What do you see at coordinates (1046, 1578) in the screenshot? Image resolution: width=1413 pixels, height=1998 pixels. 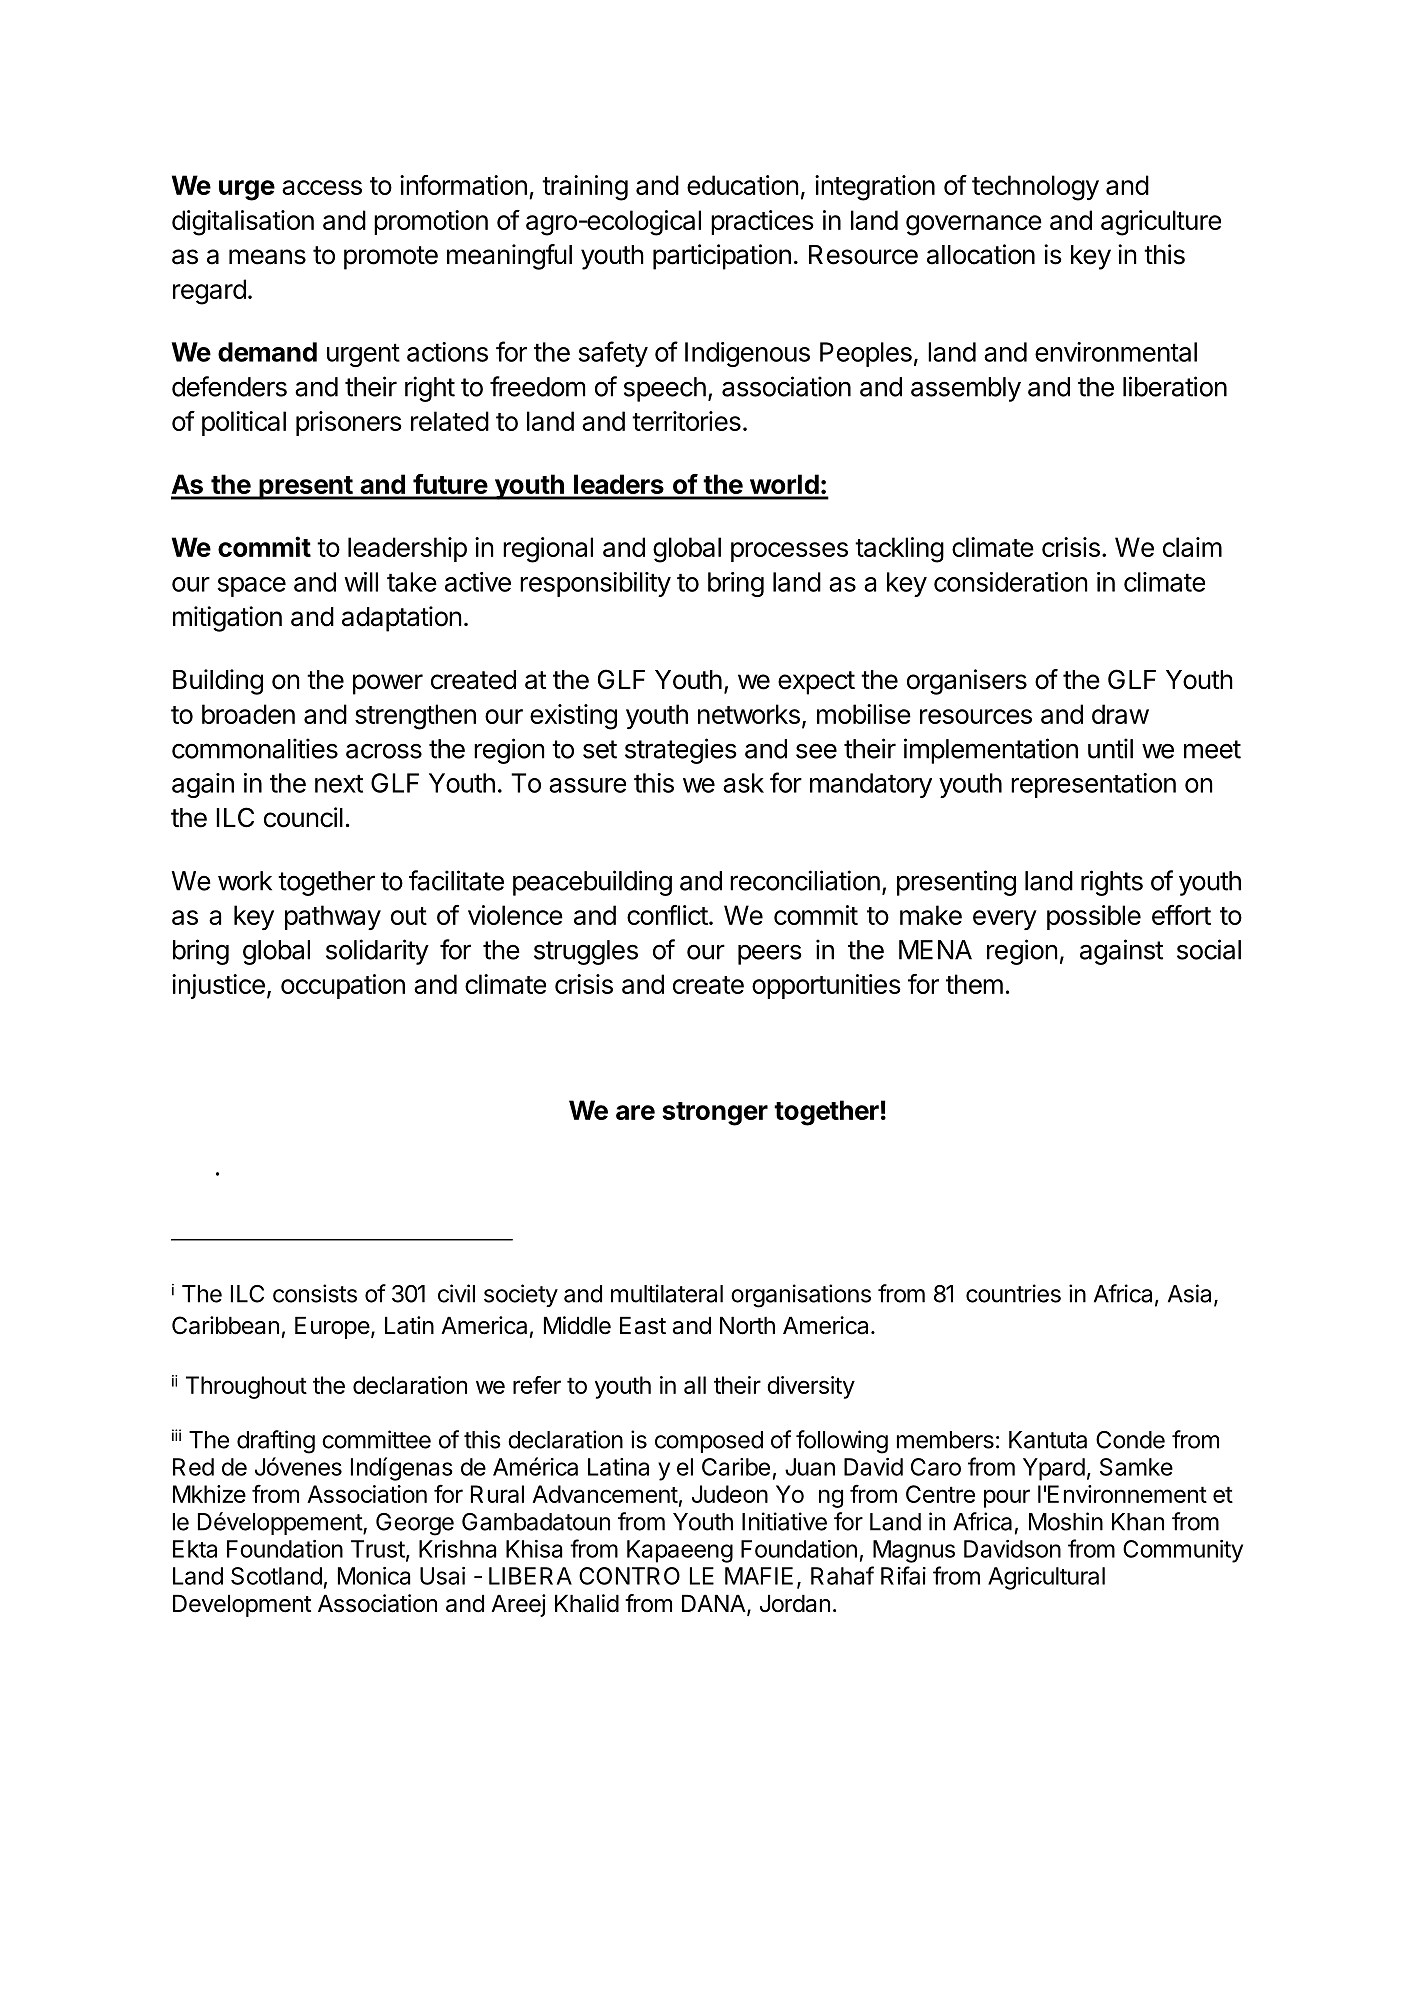 I see `Agricultural` at bounding box center [1046, 1578].
